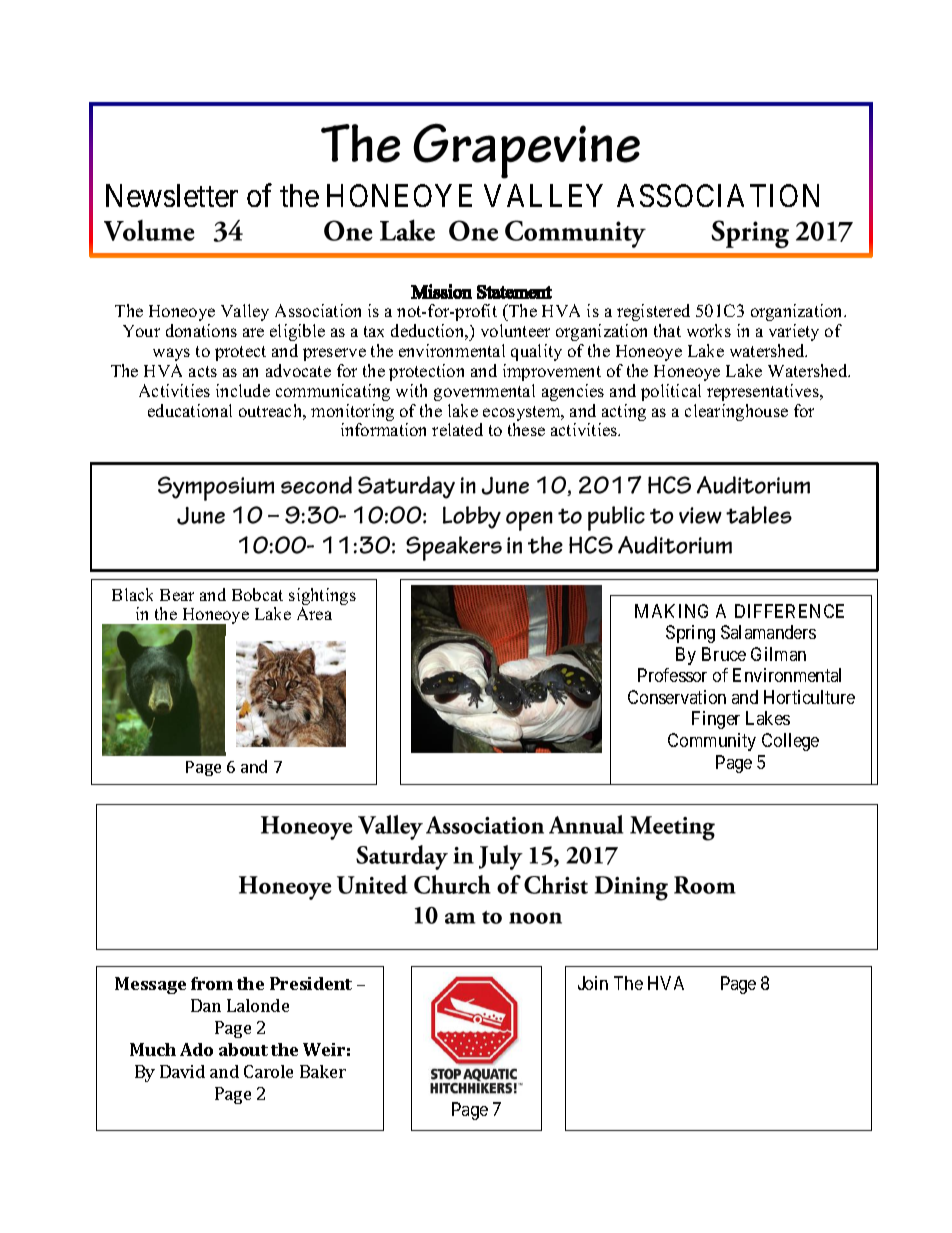  Describe the element at coordinates (172, 195) in the screenshot. I see `Newsletter` at that location.
